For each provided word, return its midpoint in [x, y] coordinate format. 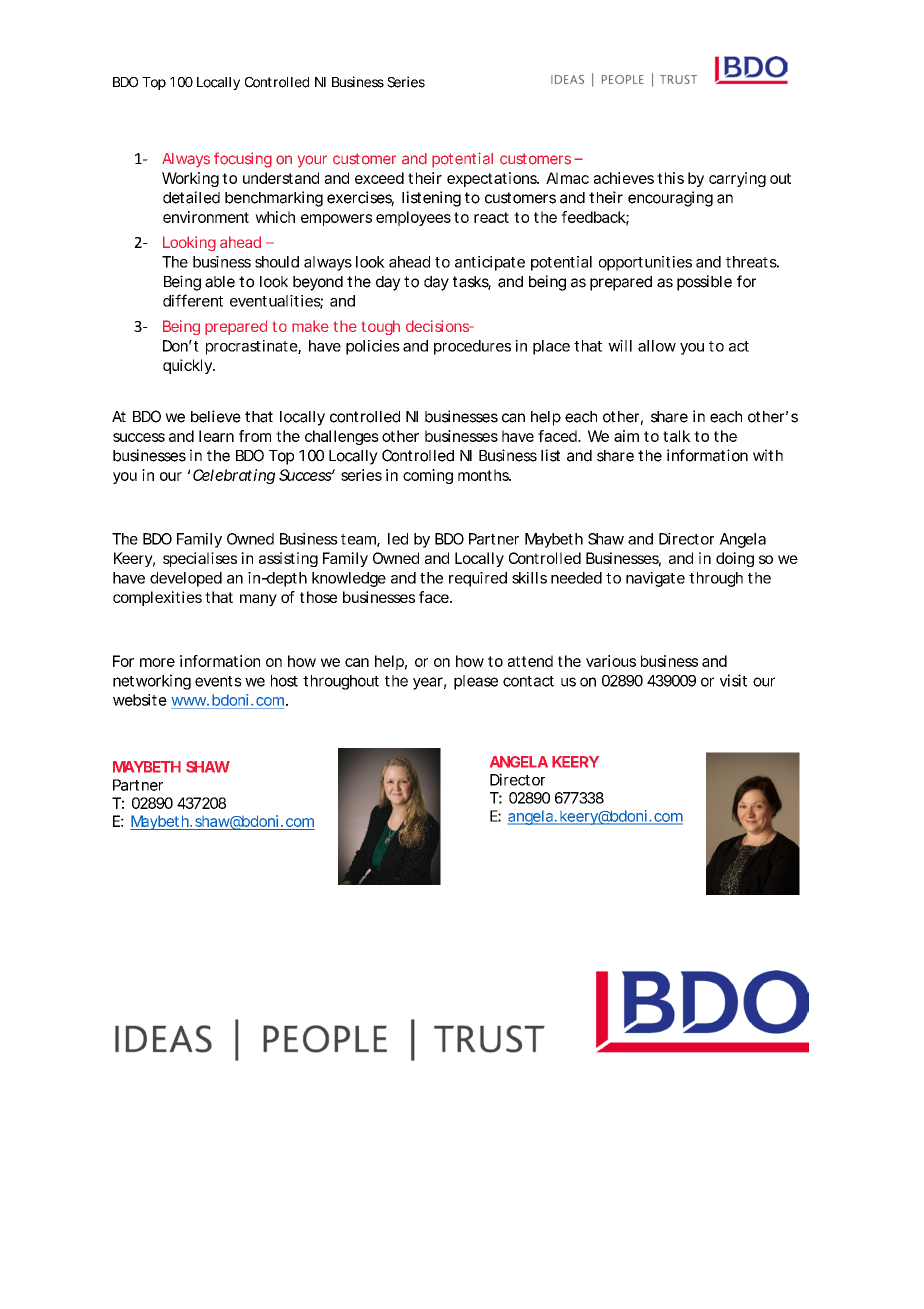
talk [677, 436]
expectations [493, 179]
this [670, 178]
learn [216, 436]
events [218, 681]
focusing [243, 160]
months [484, 475]
